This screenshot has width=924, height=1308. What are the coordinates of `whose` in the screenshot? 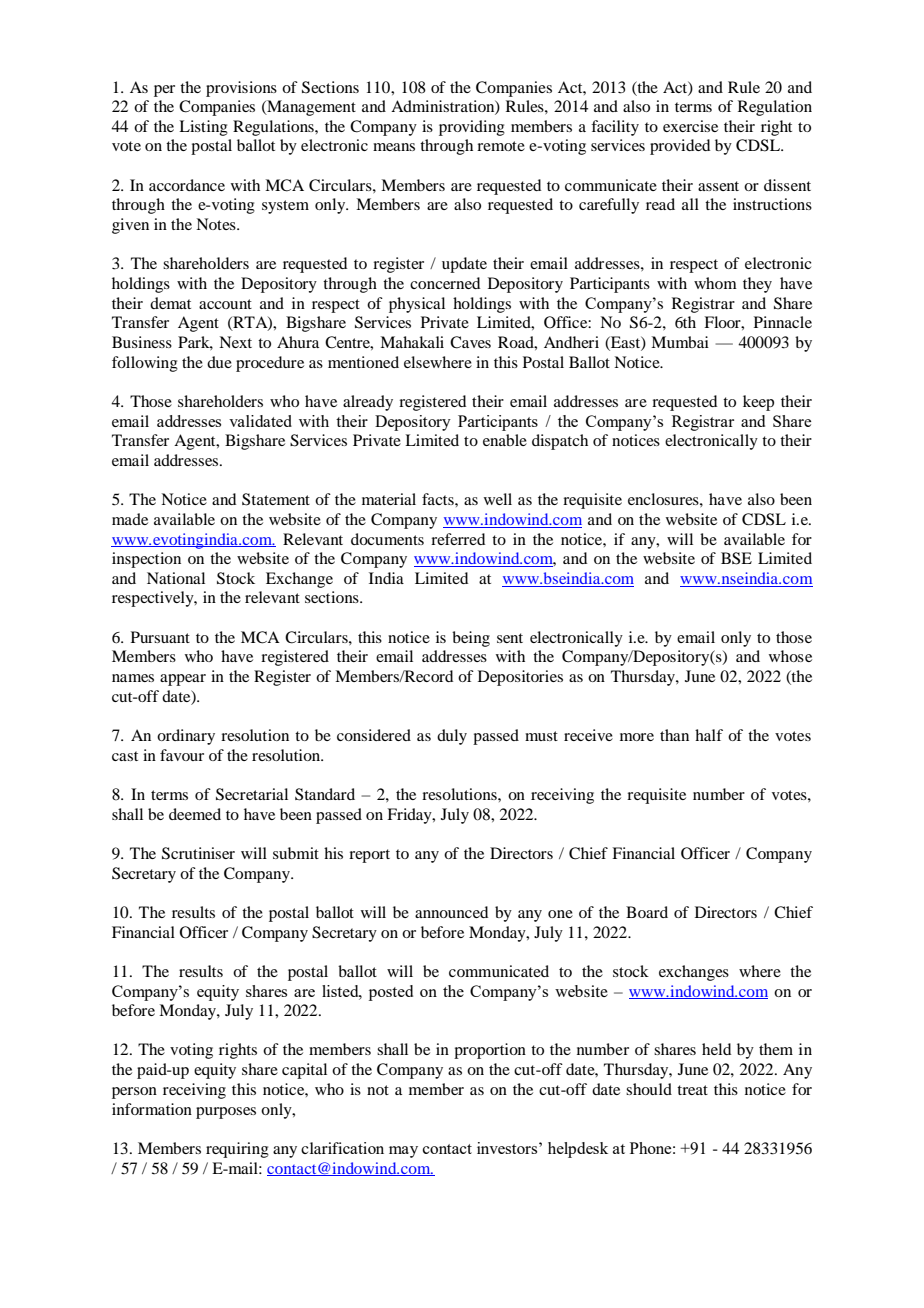 It's located at (790, 656).
